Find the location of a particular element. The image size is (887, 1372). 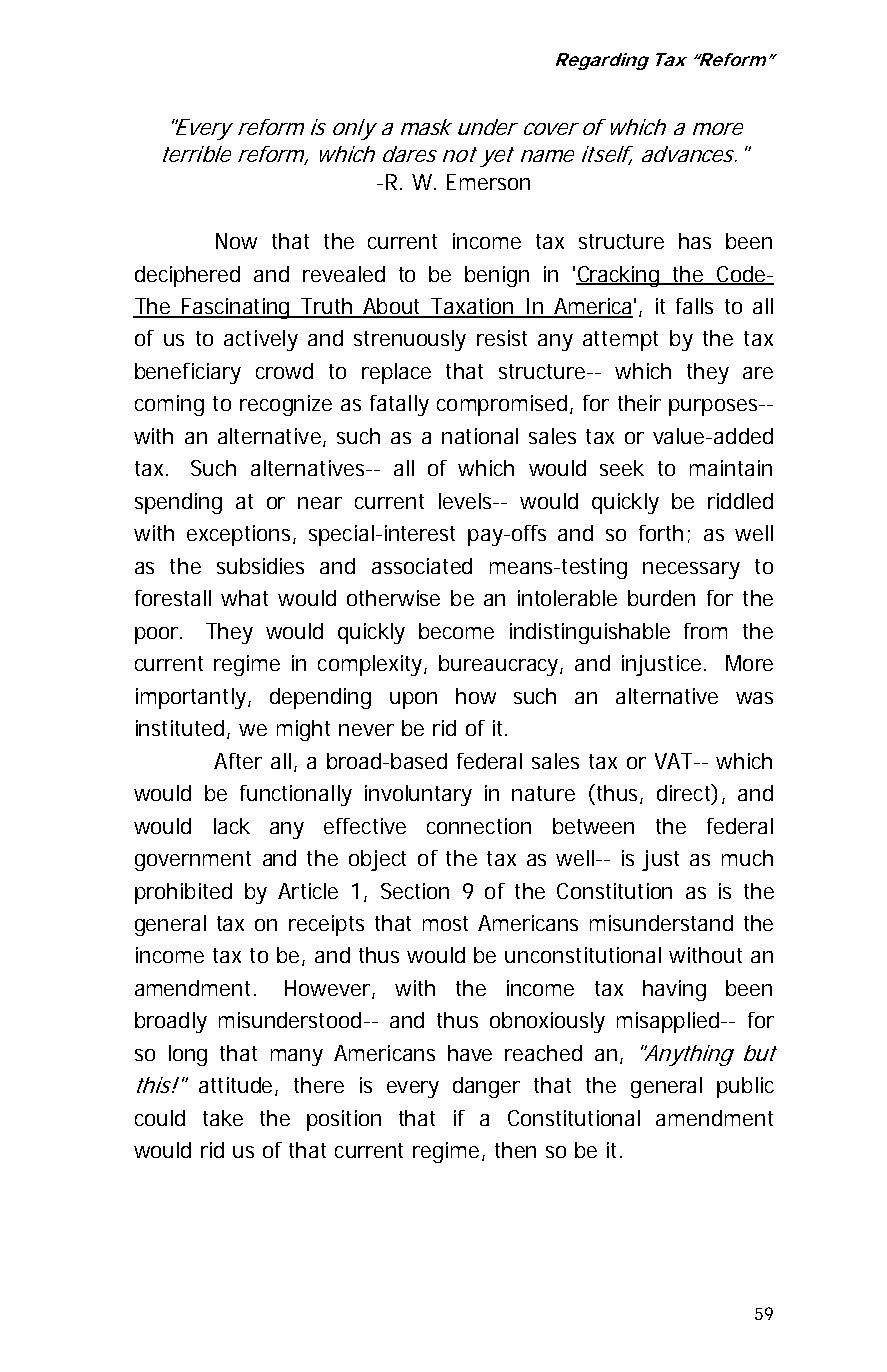

Emerson is located at coordinates (488, 182).
